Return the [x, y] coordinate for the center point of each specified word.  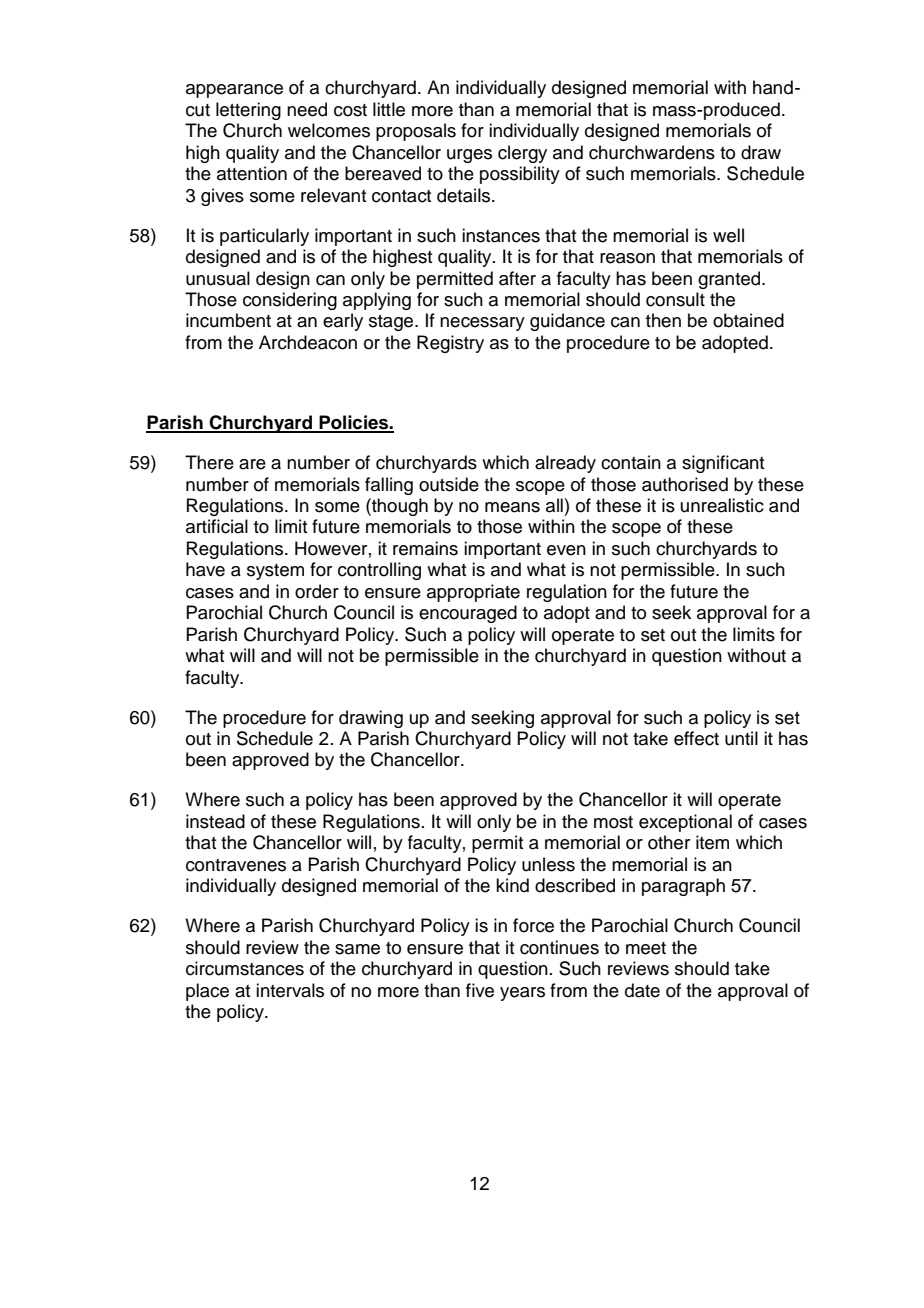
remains [425, 548]
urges [469, 156]
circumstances [245, 968]
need [307, 109]
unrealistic [722, 505]
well [728, 235]
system [275, 572]
